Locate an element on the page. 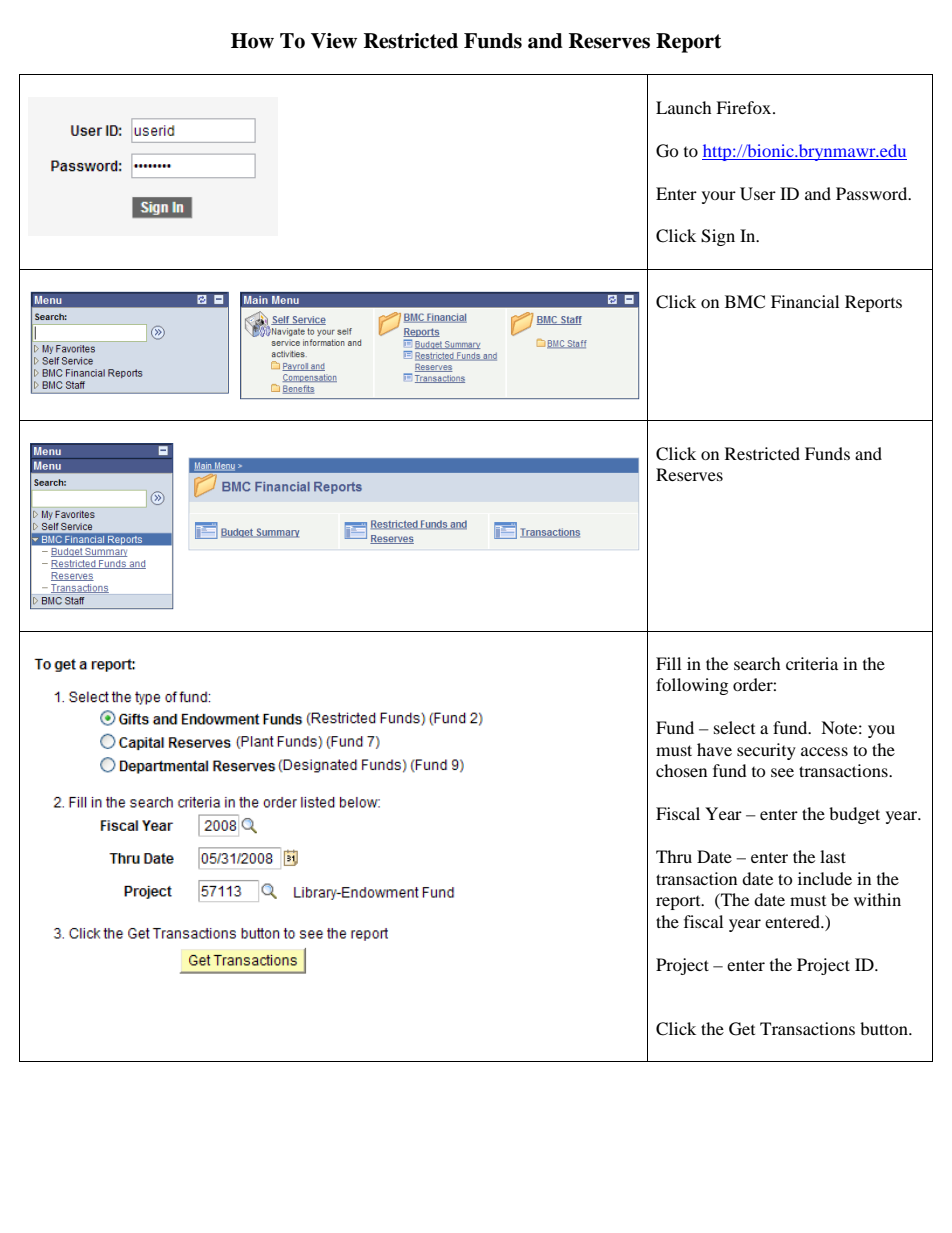 The image size is (952, 1233). How is located at coordinates (252, 41).
